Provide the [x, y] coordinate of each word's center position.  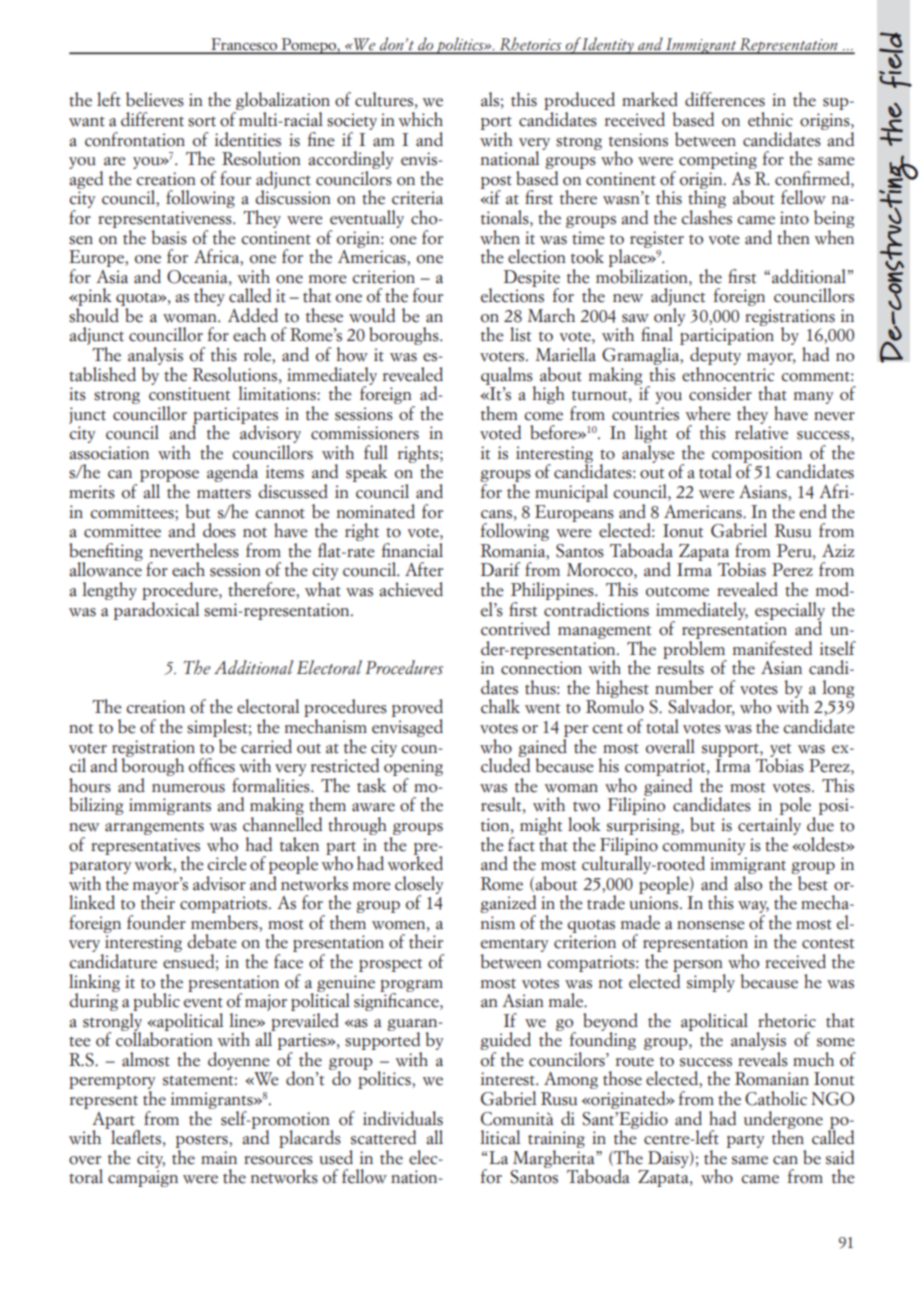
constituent [189, 394]
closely [419, 886]
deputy [715, 356]
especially [790, 612]
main [219, 1158]
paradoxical [156, 609]
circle [227, 863]
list [520, 334]
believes [155, 99]
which [420, 119]
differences [725, 99]
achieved [411, 589]
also [748, 882]
